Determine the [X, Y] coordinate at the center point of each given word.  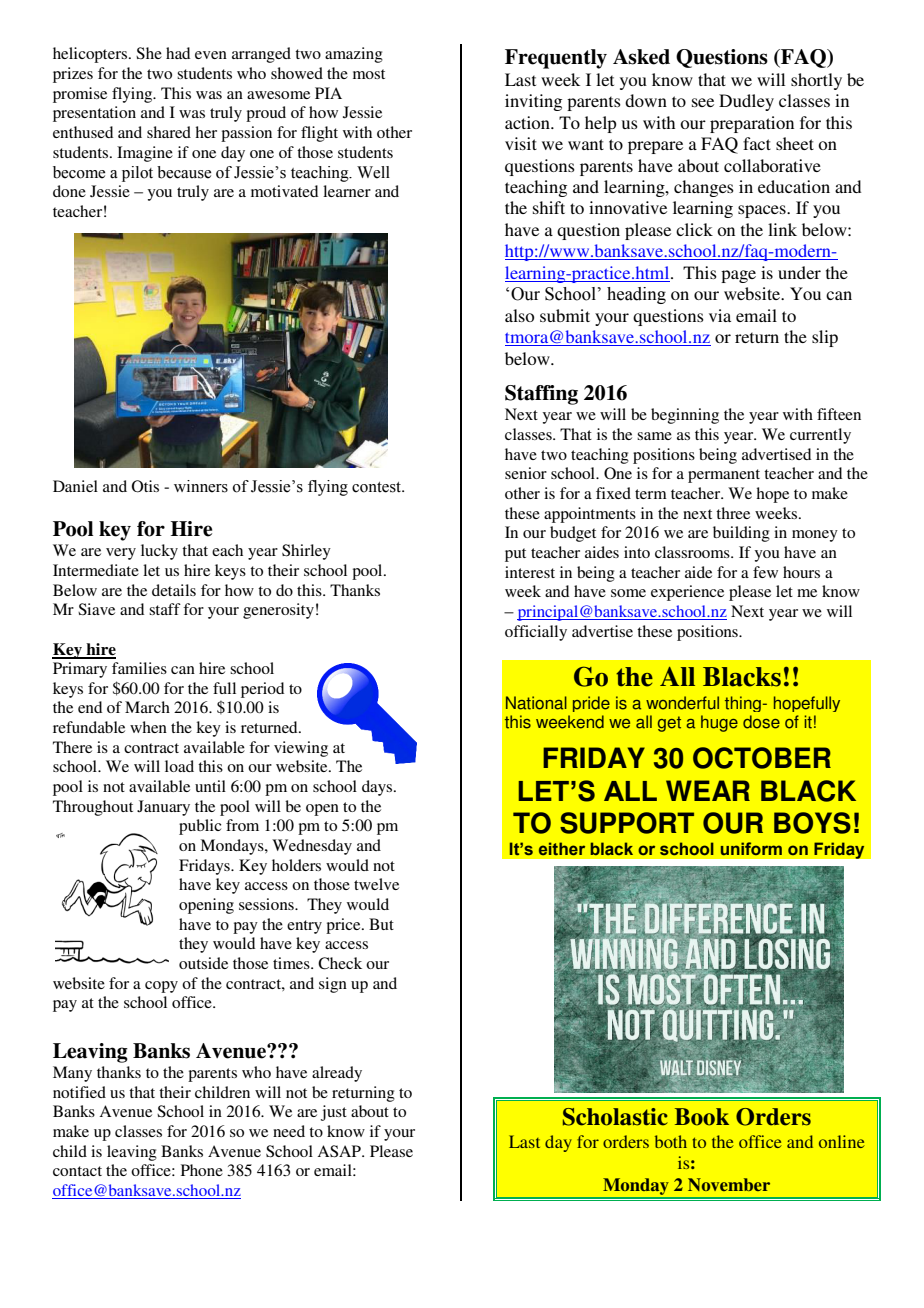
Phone [202, 1170]
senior [526, 473]
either [562, 848]
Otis [145, 486]
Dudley [746, 102]
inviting [533, 102]
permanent [724, 476]
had [178, 53]
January [163, 808]
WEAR [708, 790]
